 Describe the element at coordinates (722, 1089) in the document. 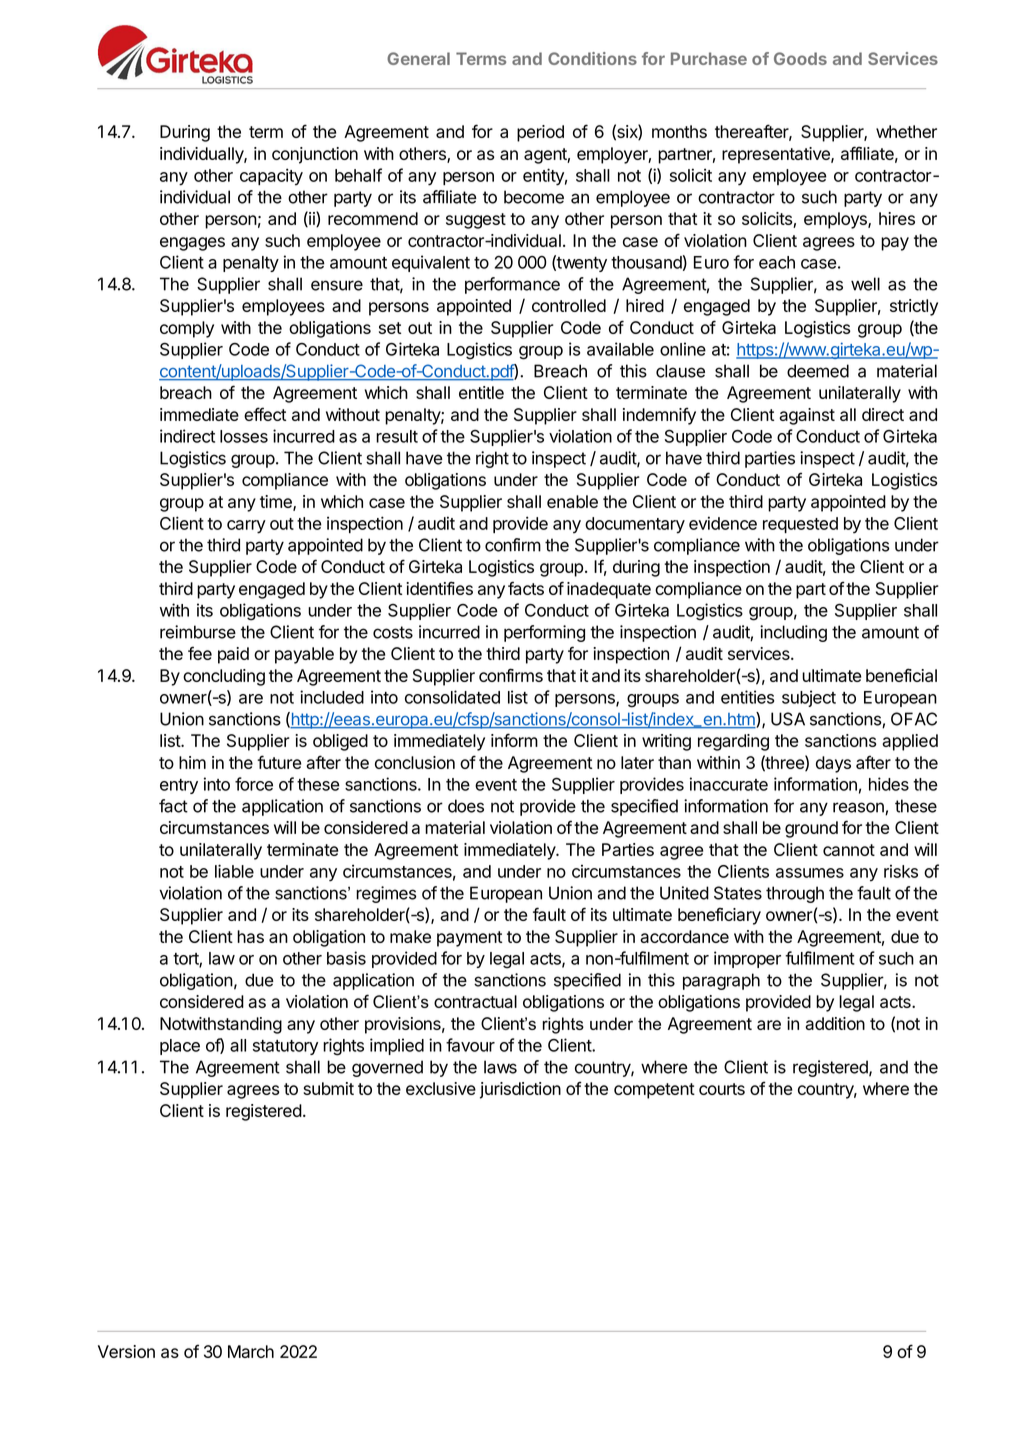

I see `courts` at that location.
